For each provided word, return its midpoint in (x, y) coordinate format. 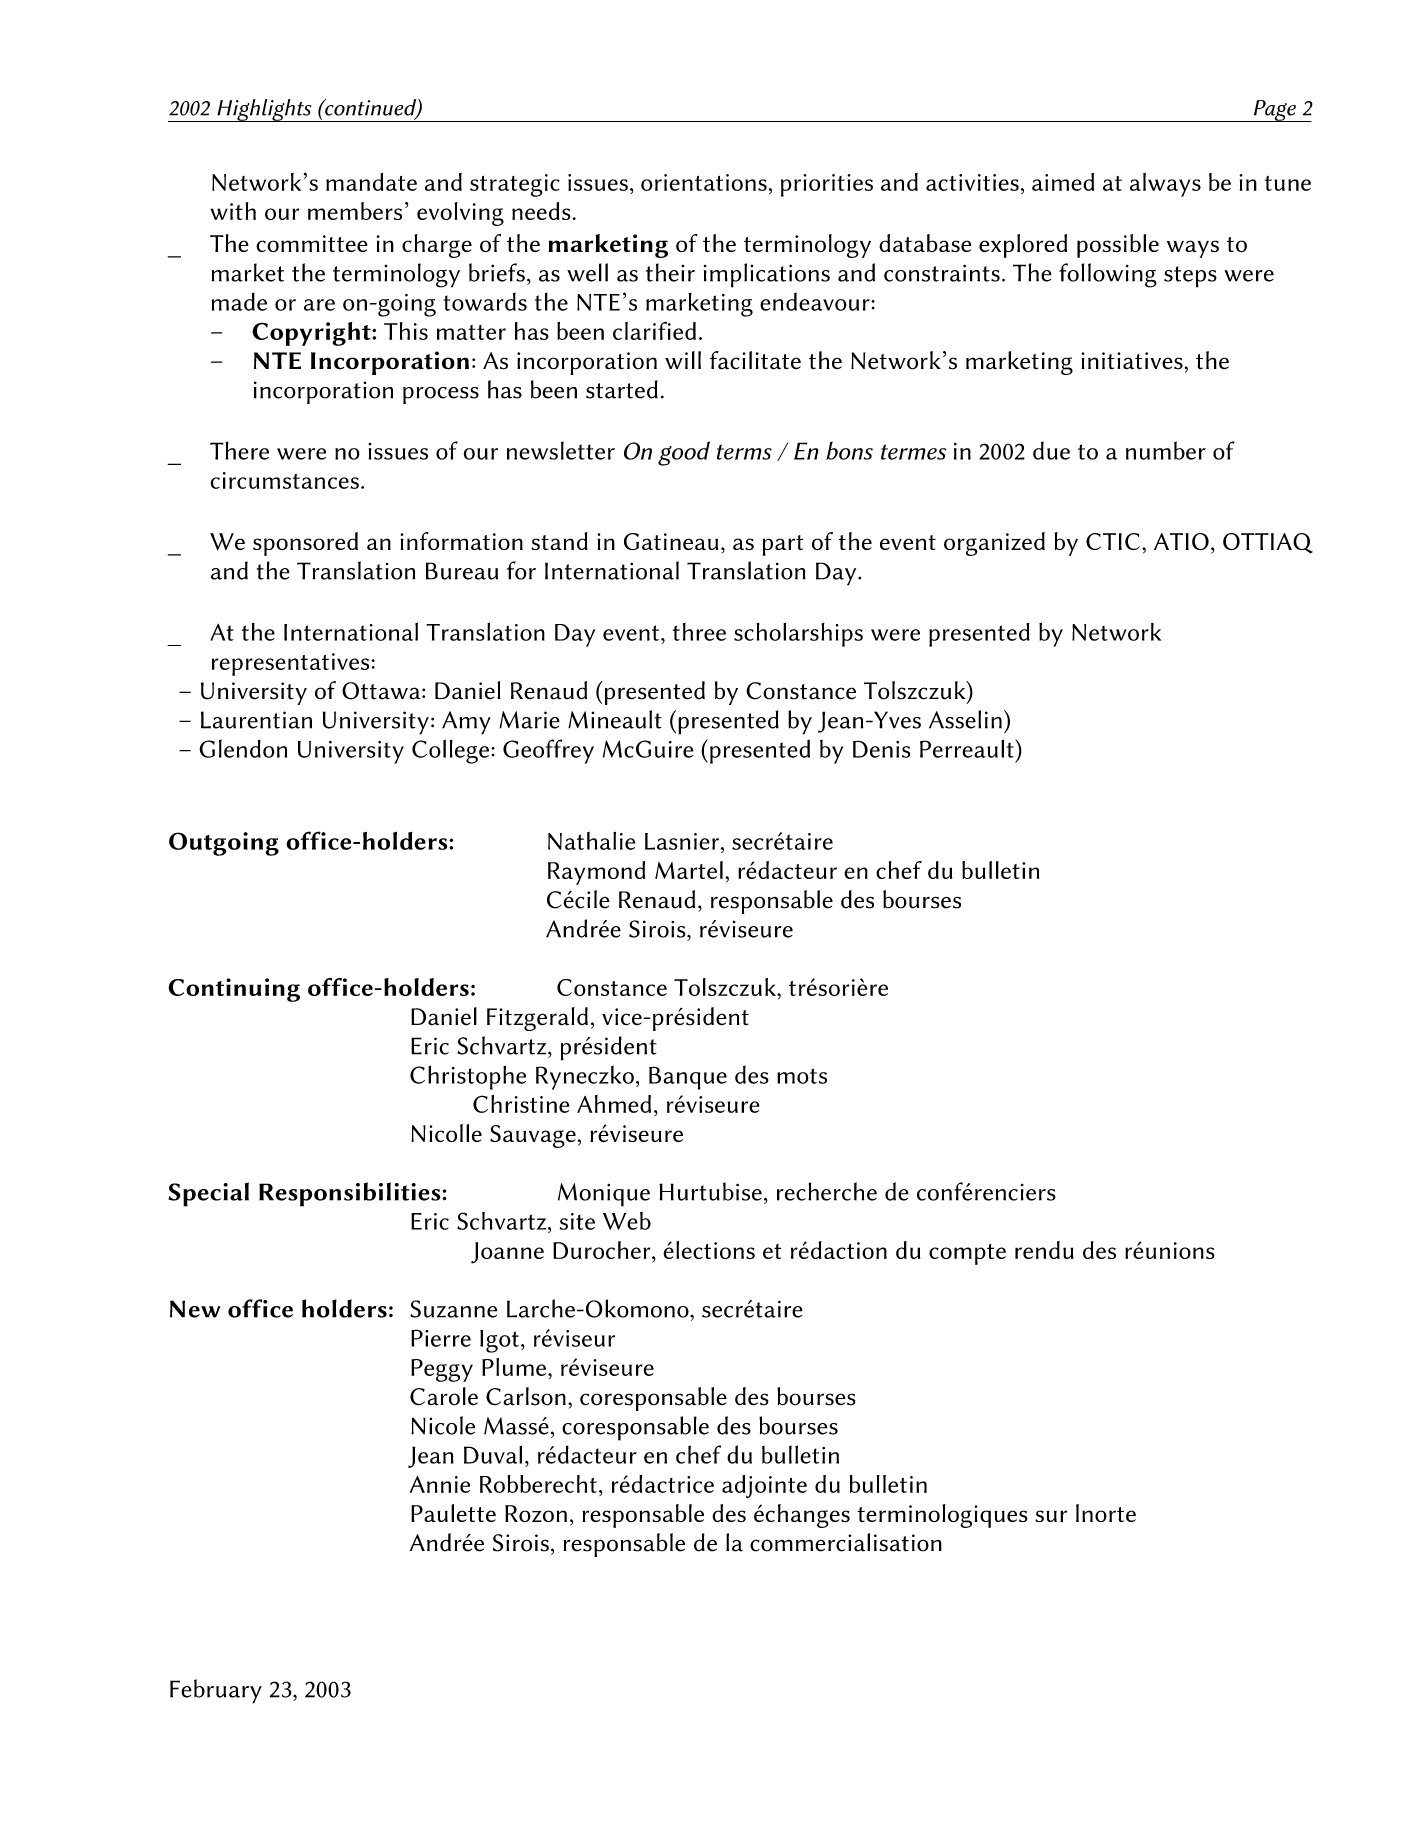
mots (802, 1076)
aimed (1063, 182)
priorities (827, 185)
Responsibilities (351, 1194)
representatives (290, 664)
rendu (1044, 1250)
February (216, 1691)
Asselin (965, 719)
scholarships (798, 635)
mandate (371, 182)
